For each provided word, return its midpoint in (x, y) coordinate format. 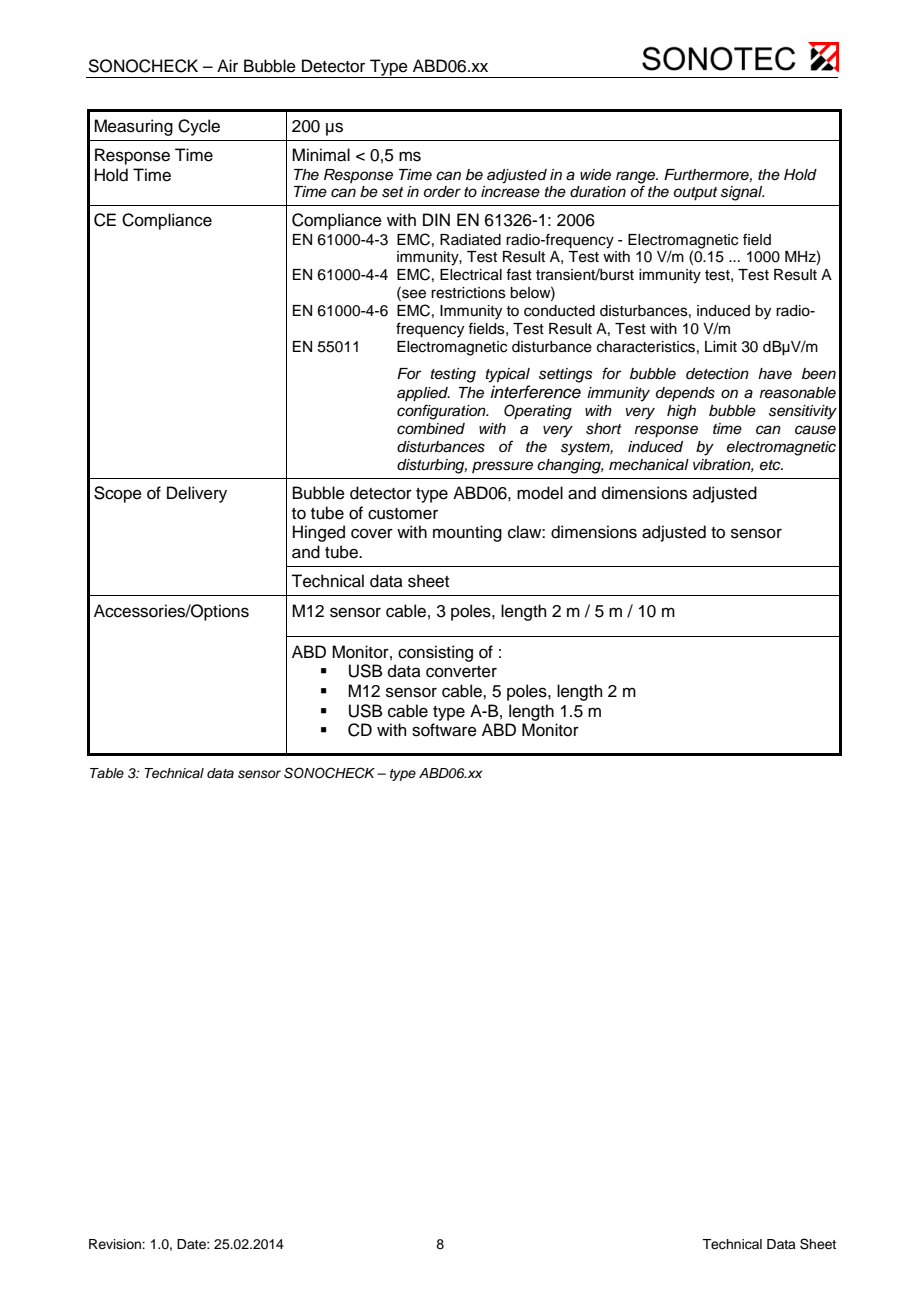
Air (227, 65)
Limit (721, 346)
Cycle (199, 127)
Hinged (319, 533)
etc (771, 465)
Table (107, 773)
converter (461, 672)
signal (743, 193)
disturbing (432, 466)
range (637, 177)
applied (423, 394)
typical (508, 375)
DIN (436, 219)
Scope (118, 494)
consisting (435, 653)
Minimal (321, 155)
